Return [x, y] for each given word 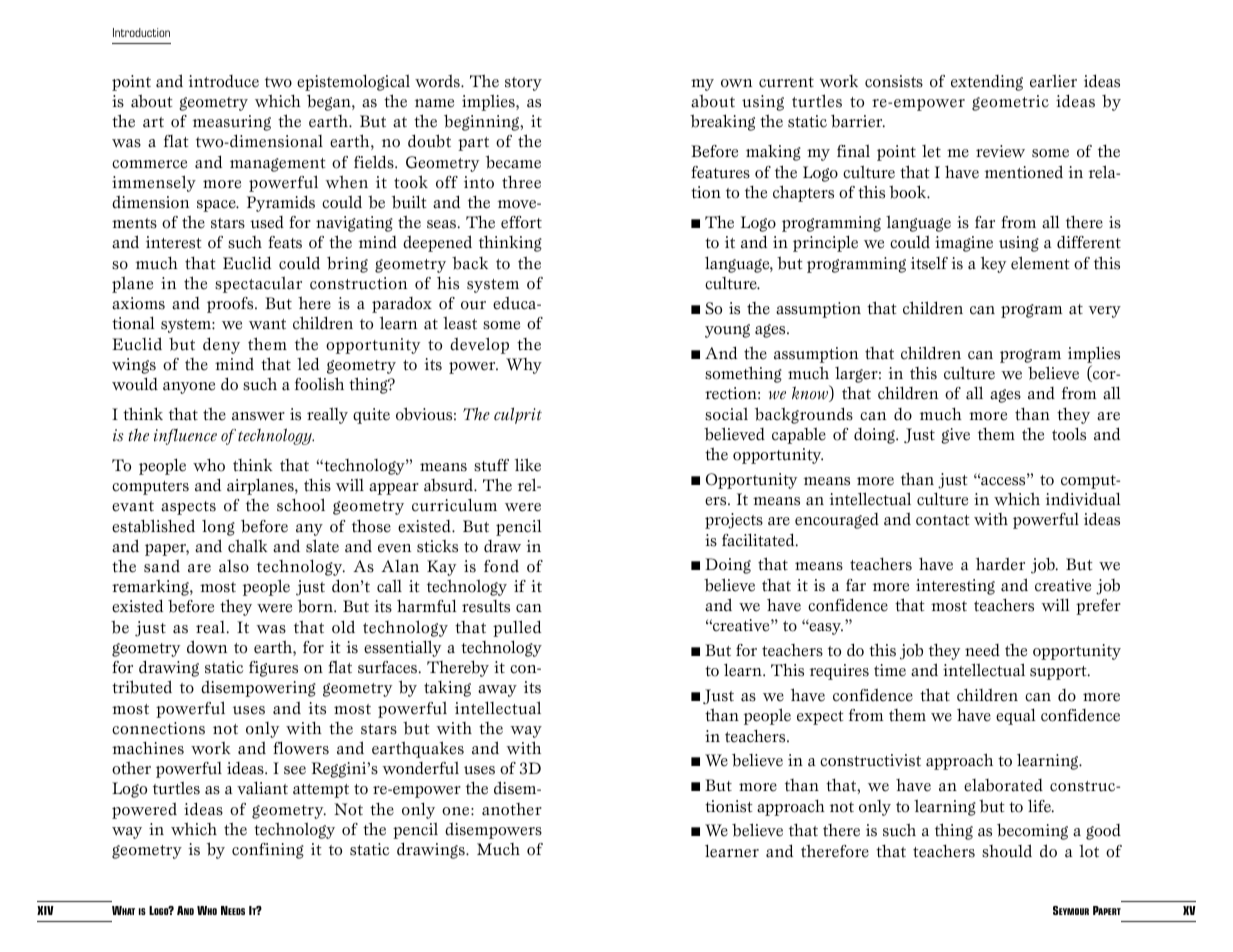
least [460, 323]
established [153, 526]
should [1007, 851]
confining [268, 851]
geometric [1010, 103]
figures [273, 669]
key [993, 264]
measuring [231, 123]
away [497, 691]
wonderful [420, 768]
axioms [138, 303]
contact [943, 520]
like [528, 465]
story [523, 84]
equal [1016, 716]
